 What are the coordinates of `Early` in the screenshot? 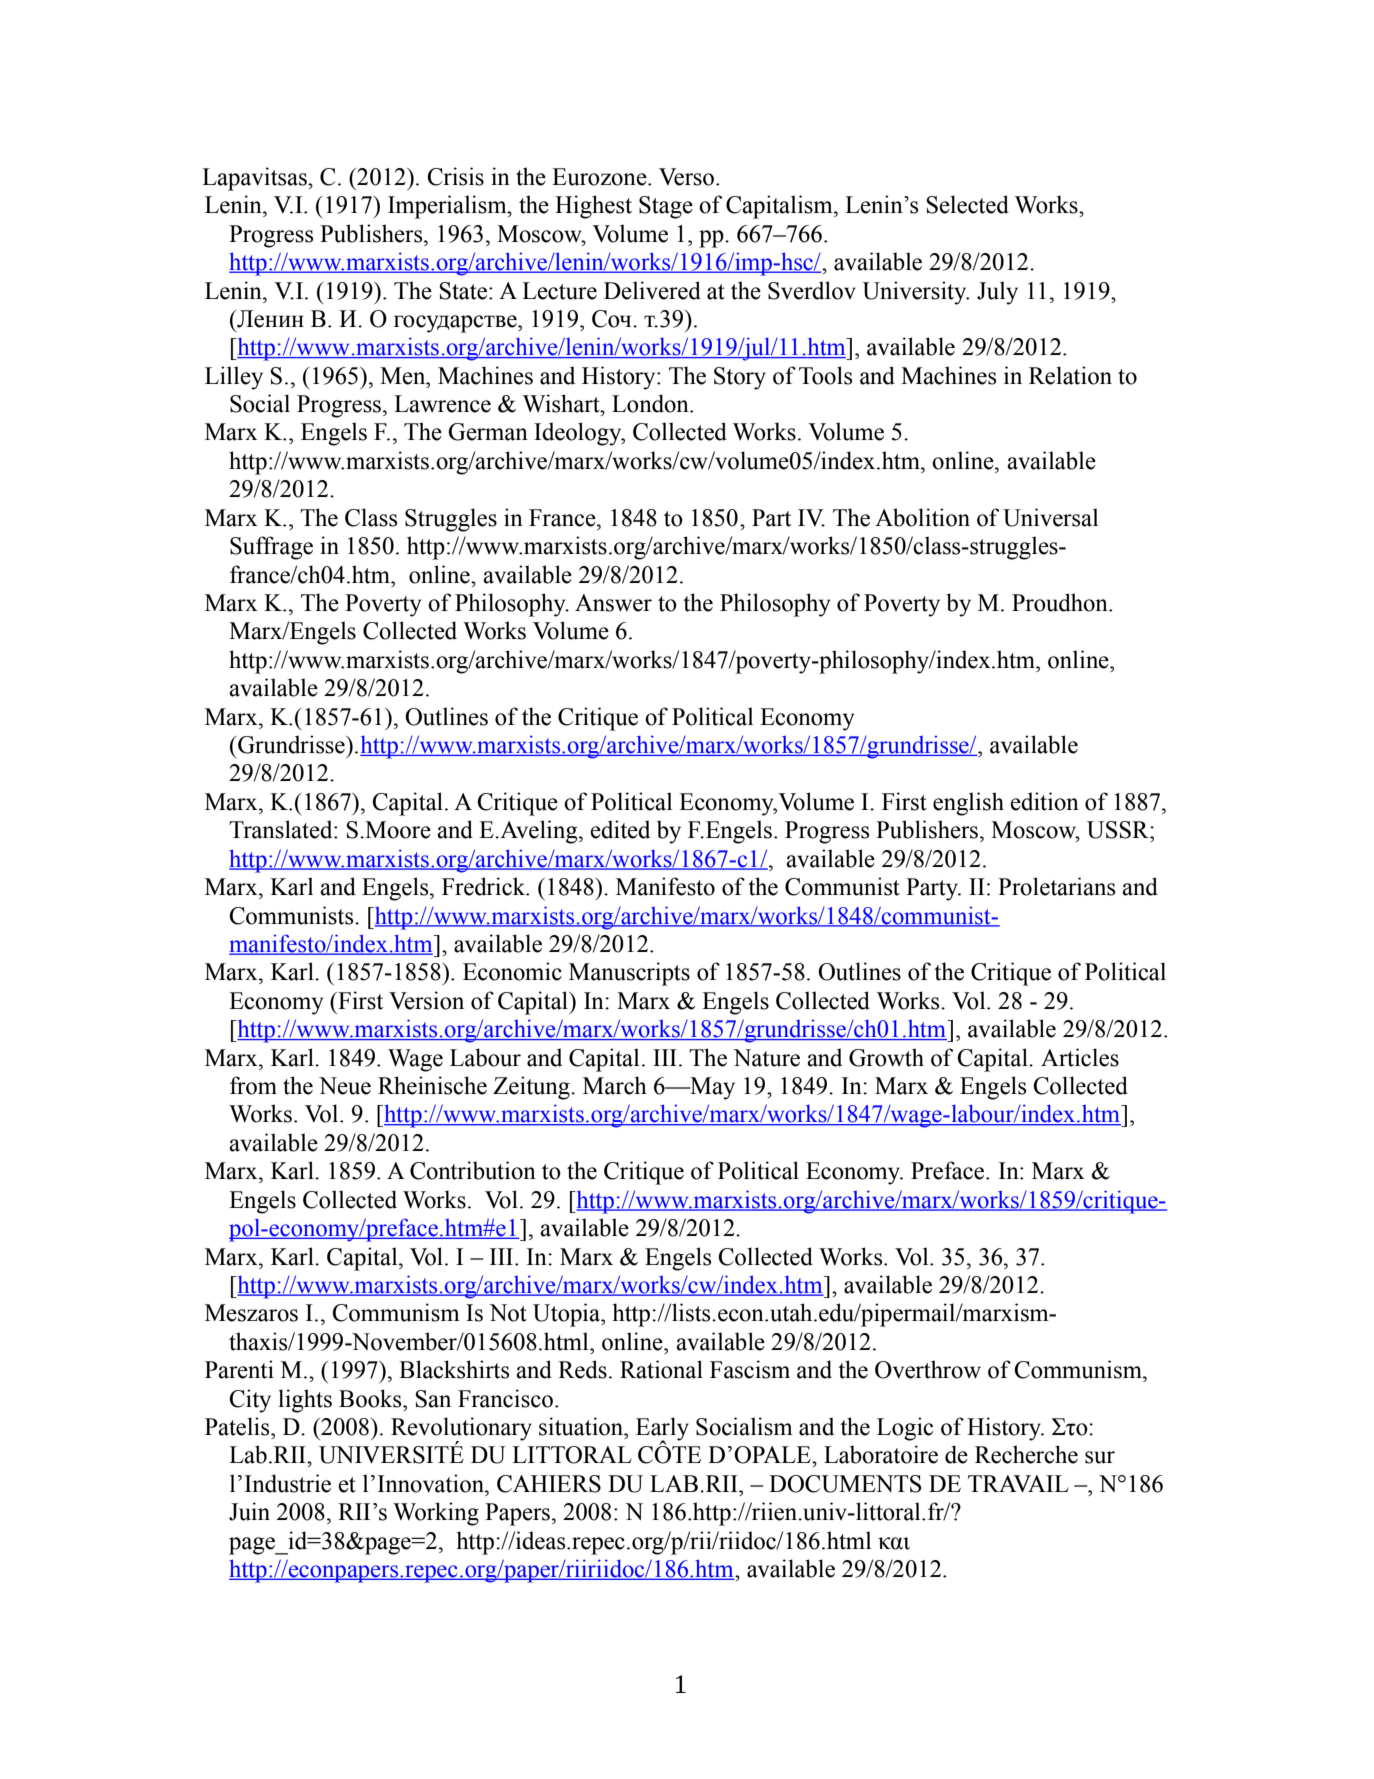 It's located at (662, 1430).
